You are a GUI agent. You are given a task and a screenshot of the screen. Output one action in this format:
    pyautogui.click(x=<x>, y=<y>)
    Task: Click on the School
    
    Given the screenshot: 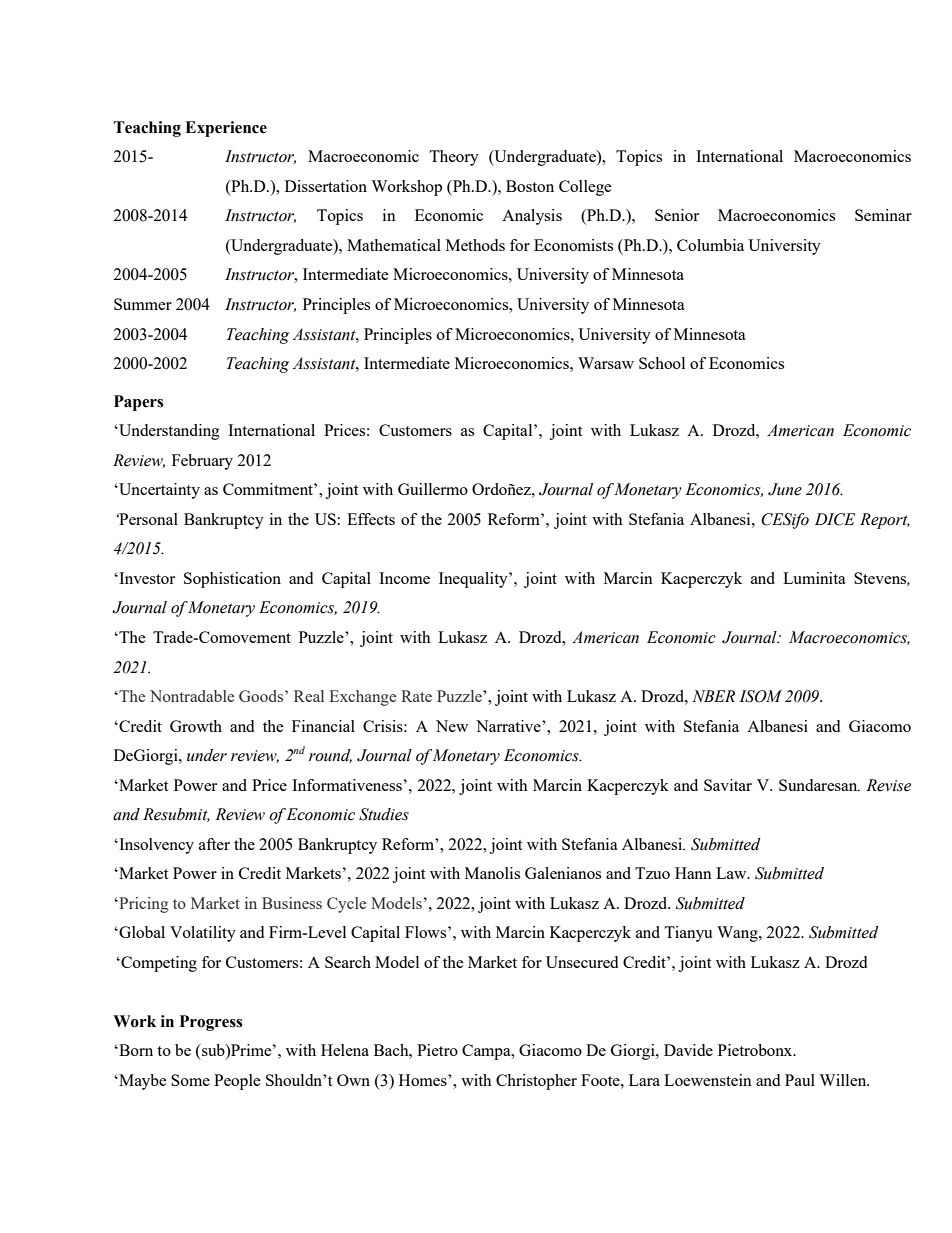 What is the action you would take?
    pyautogui.click(x=662, y=363)
